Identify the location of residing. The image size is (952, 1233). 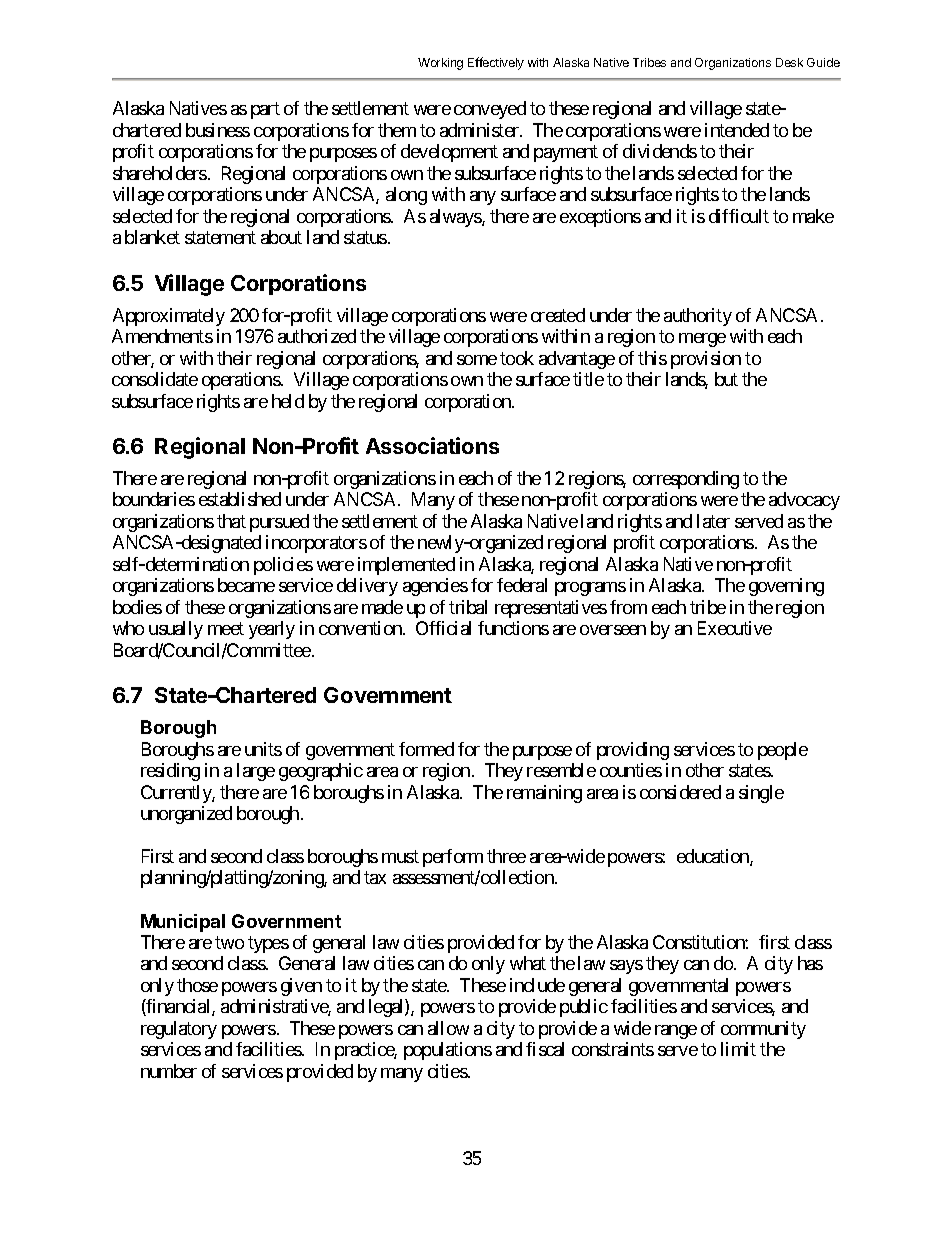
(170, 772).
